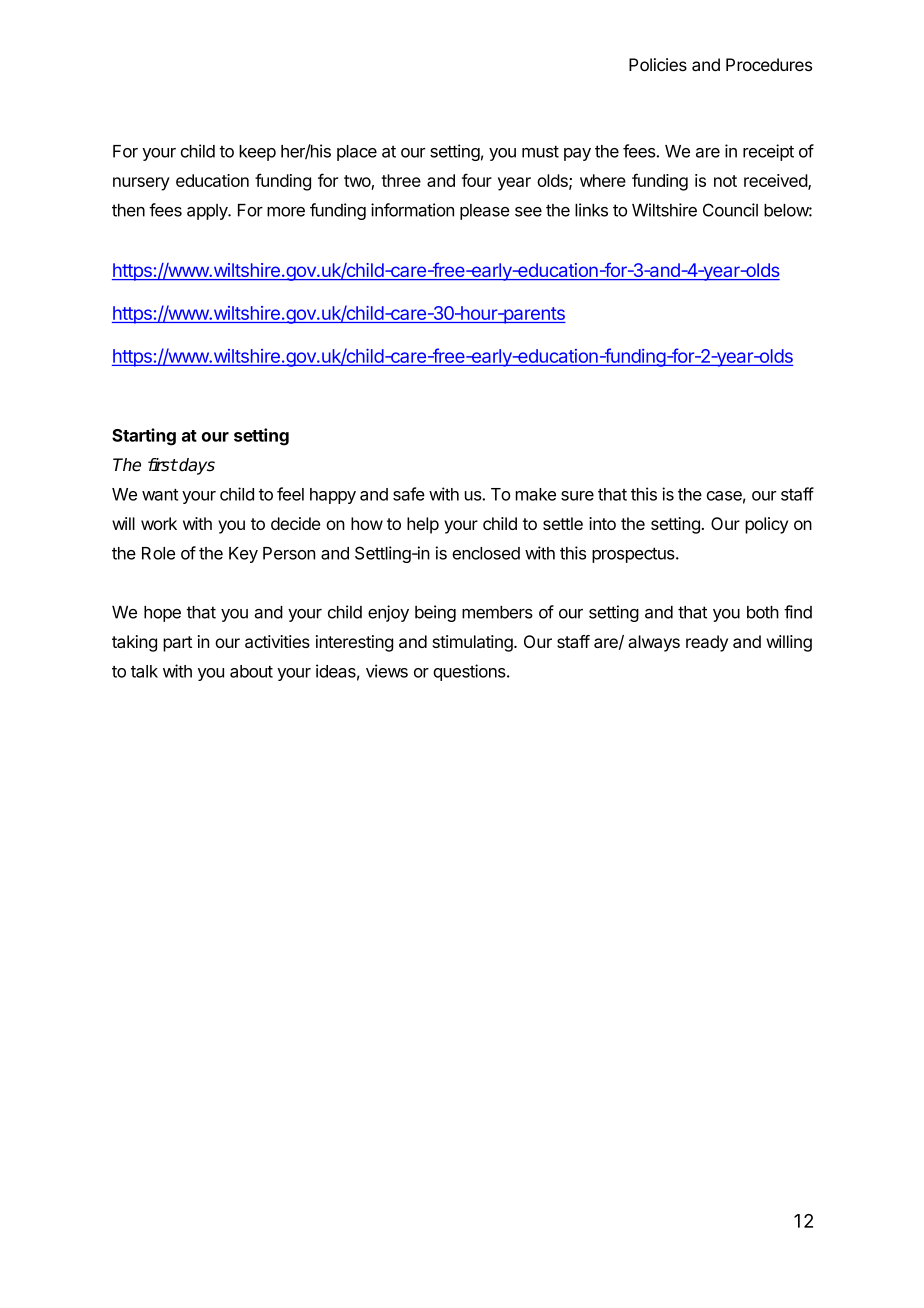 This screenshot has width=924, height=1308. Describe the element at coordinates (474, 643) in the screenshot. I see `stimulating` at that location.
